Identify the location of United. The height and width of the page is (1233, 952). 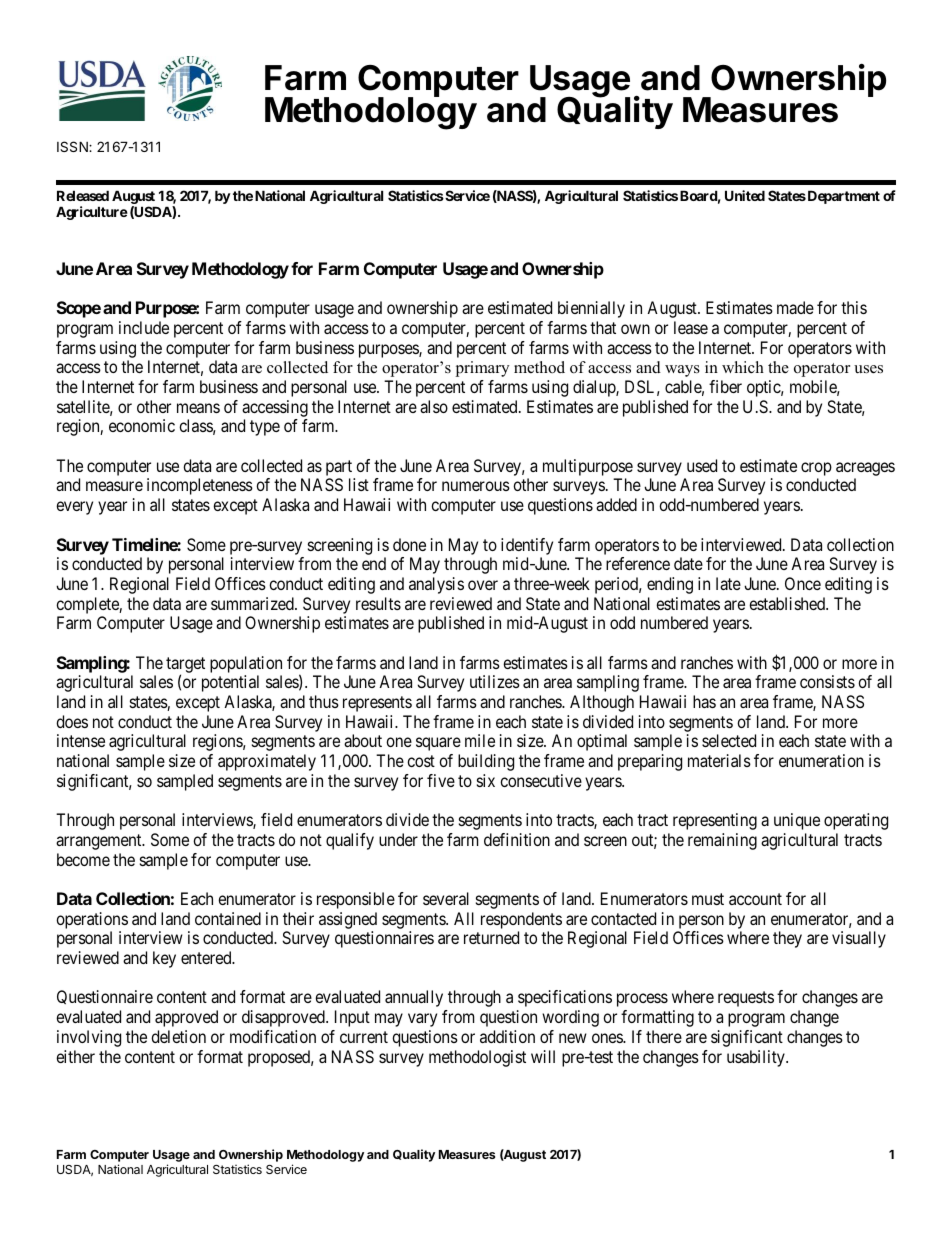
(745, 195).
